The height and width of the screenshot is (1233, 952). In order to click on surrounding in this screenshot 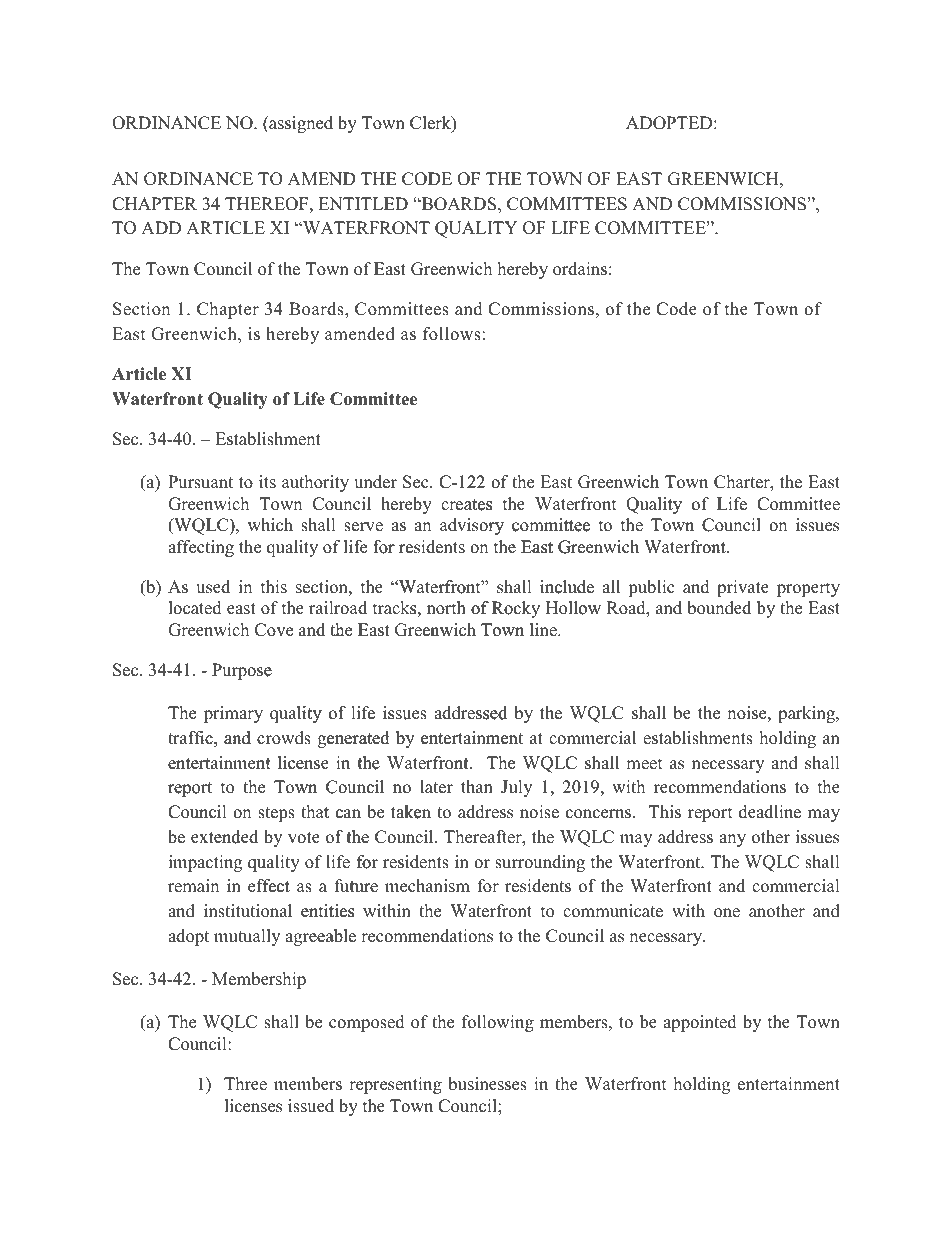, I will do `click(540, 863)`.
